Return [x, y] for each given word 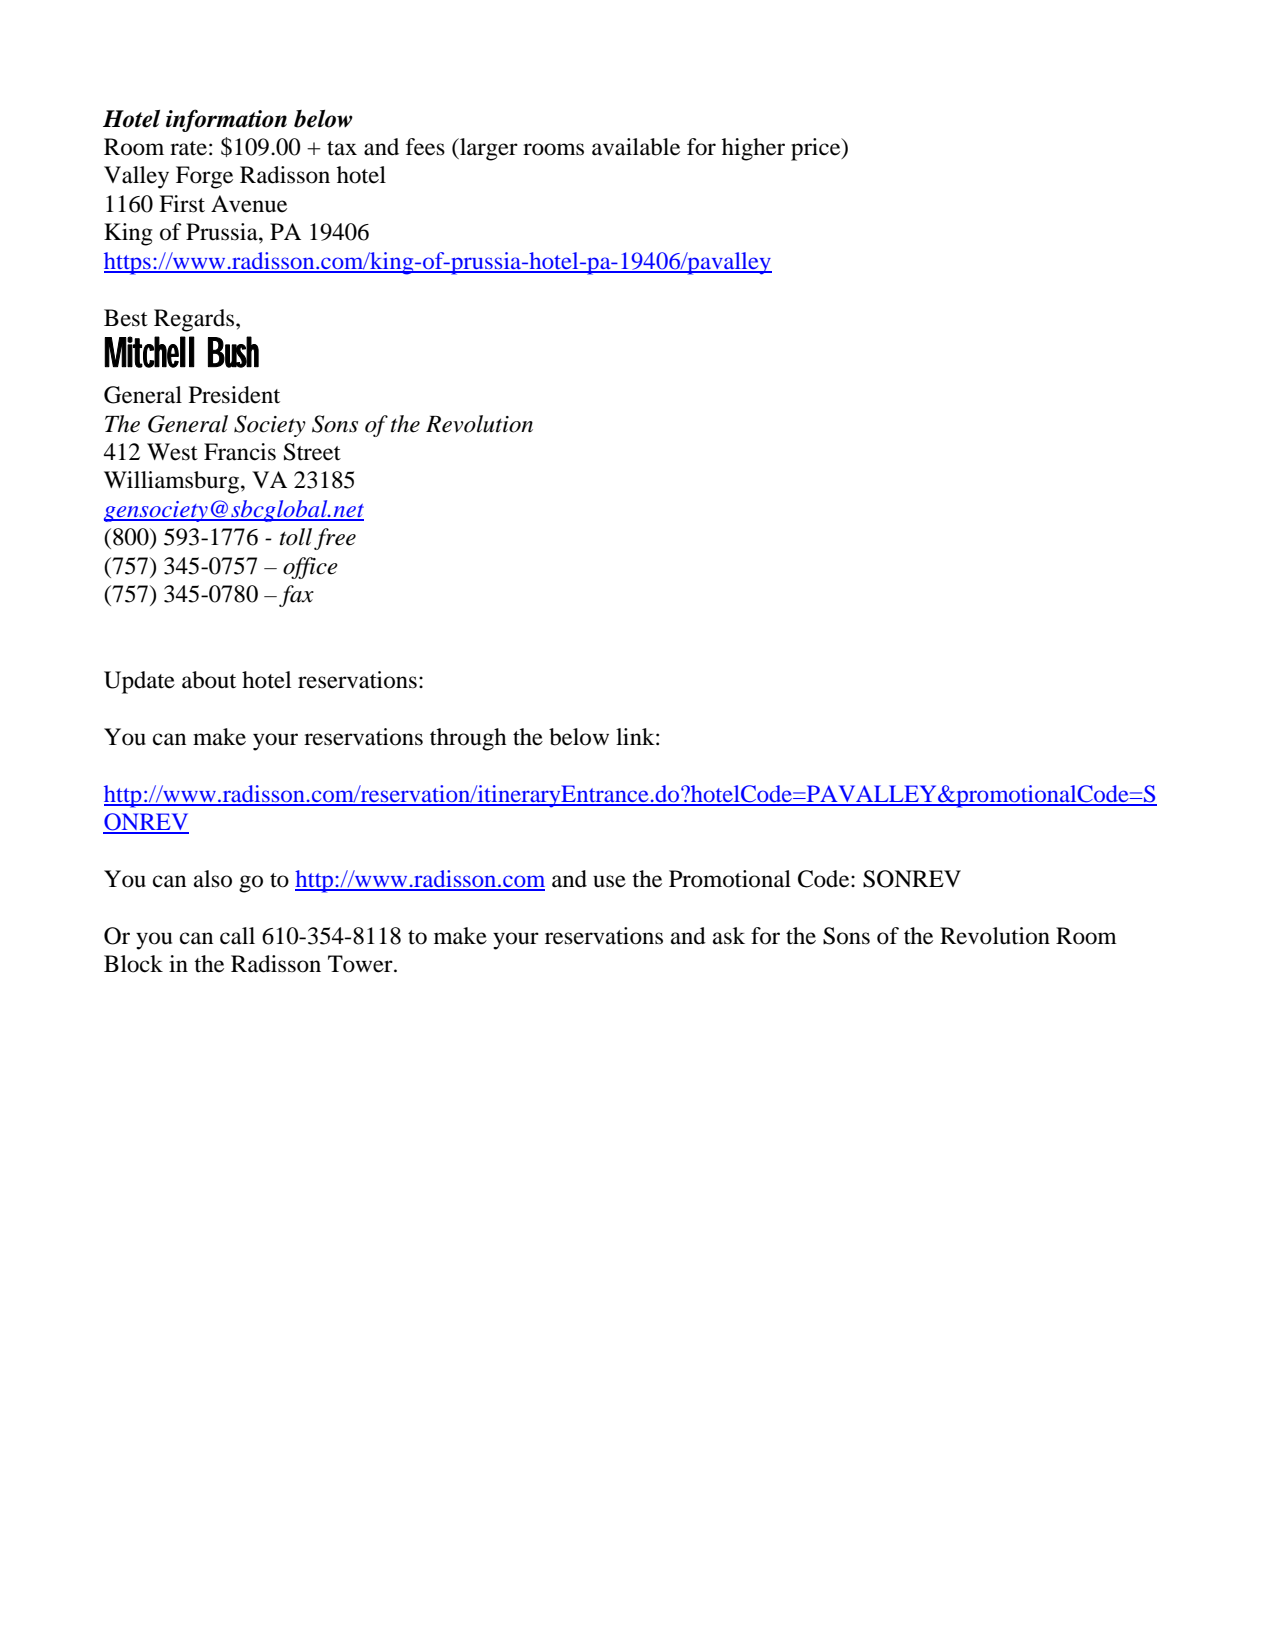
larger [488, 149]
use [609, 881]
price [817, 149]
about [209, 680]
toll [296, 537]
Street [312, 452]
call [237, 936]
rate [188, 148]
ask [729, 936]
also [213, 879]
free [335, 539]
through [468, 739]
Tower [361, 964]
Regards [194, 320]
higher [753, 149]
